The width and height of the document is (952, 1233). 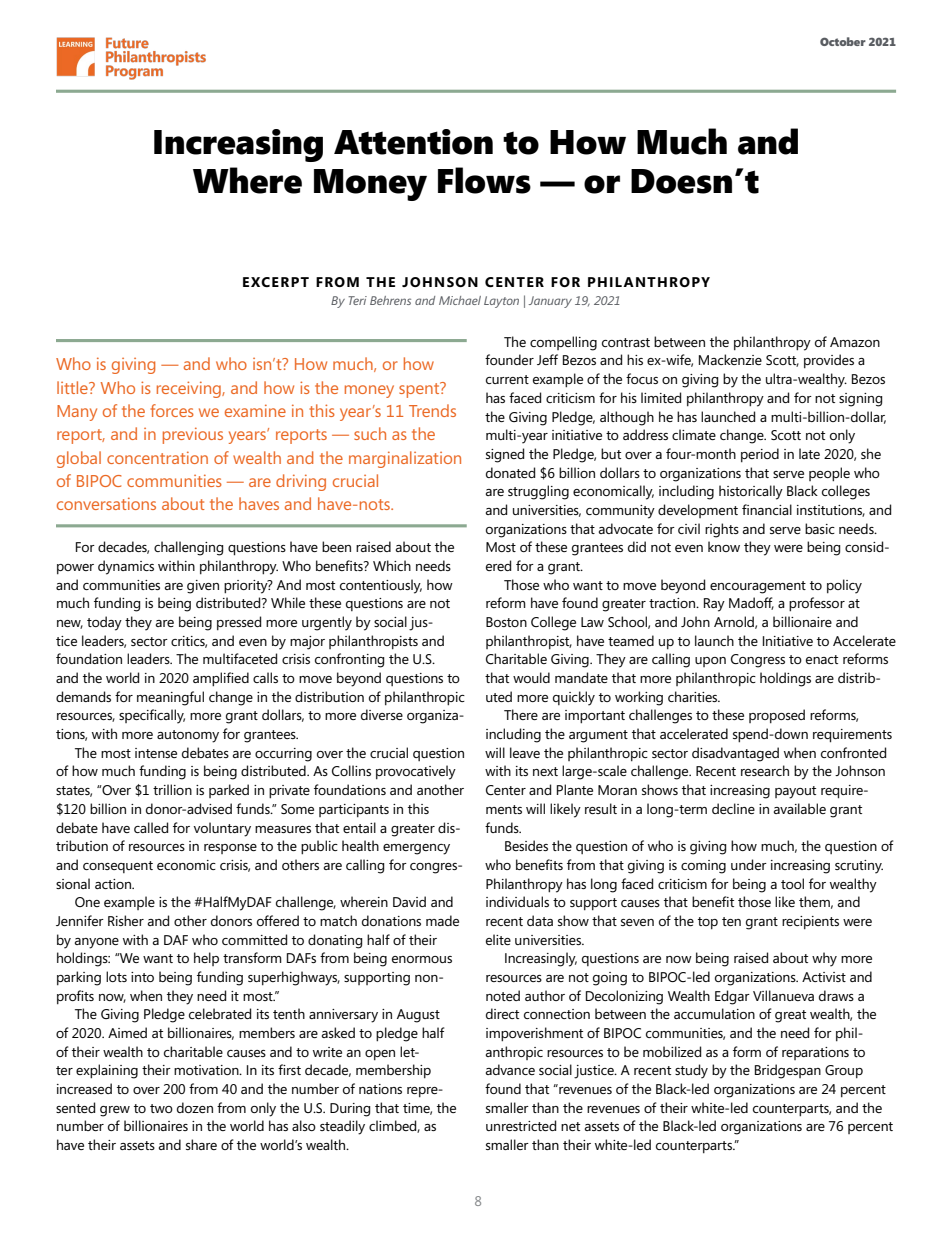 What do you see at coordinates (413, 142) in the document?
I see `Attention` at bounding box center [413, 142].
